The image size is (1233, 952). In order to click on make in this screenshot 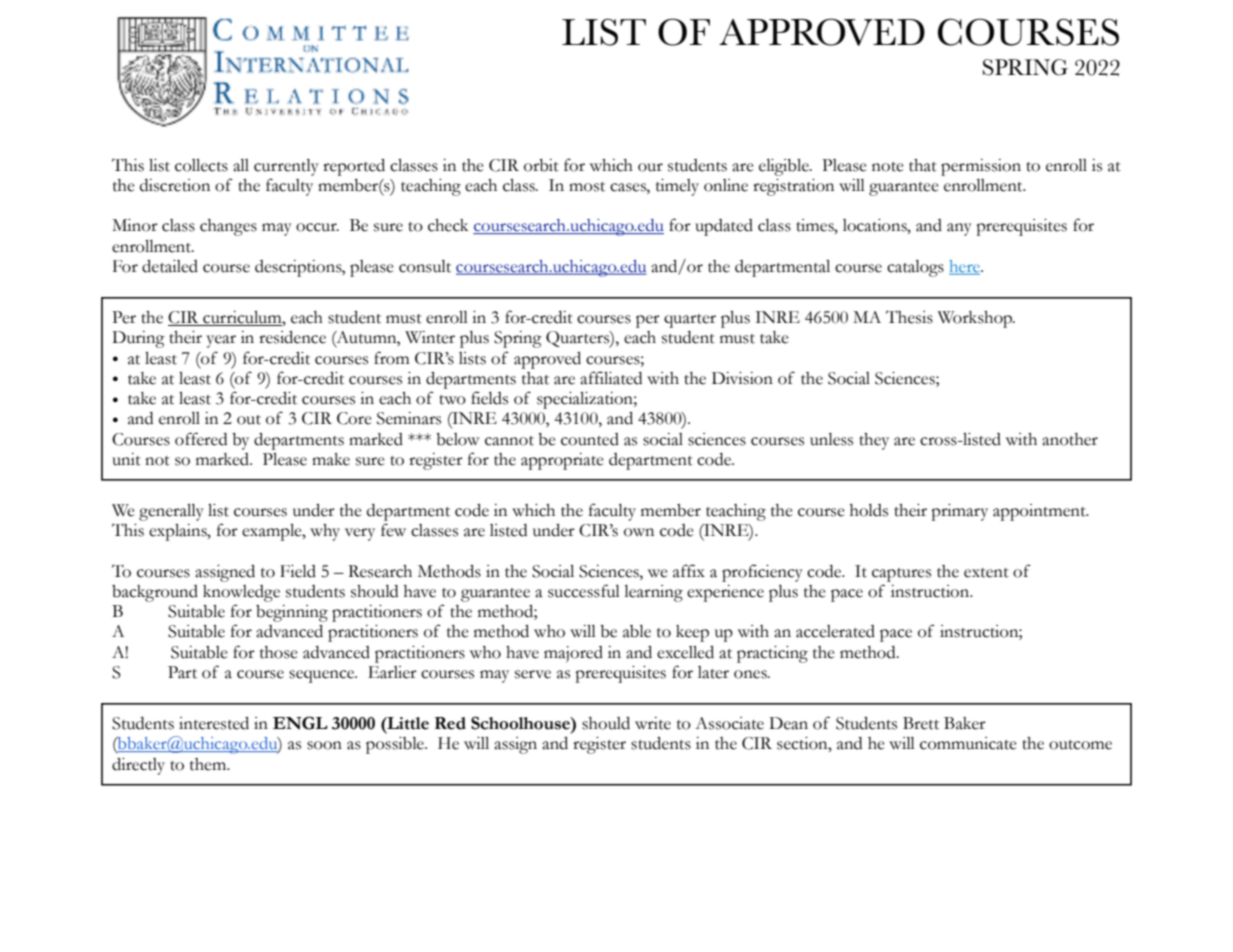, I will do `click(331, 459)`.
